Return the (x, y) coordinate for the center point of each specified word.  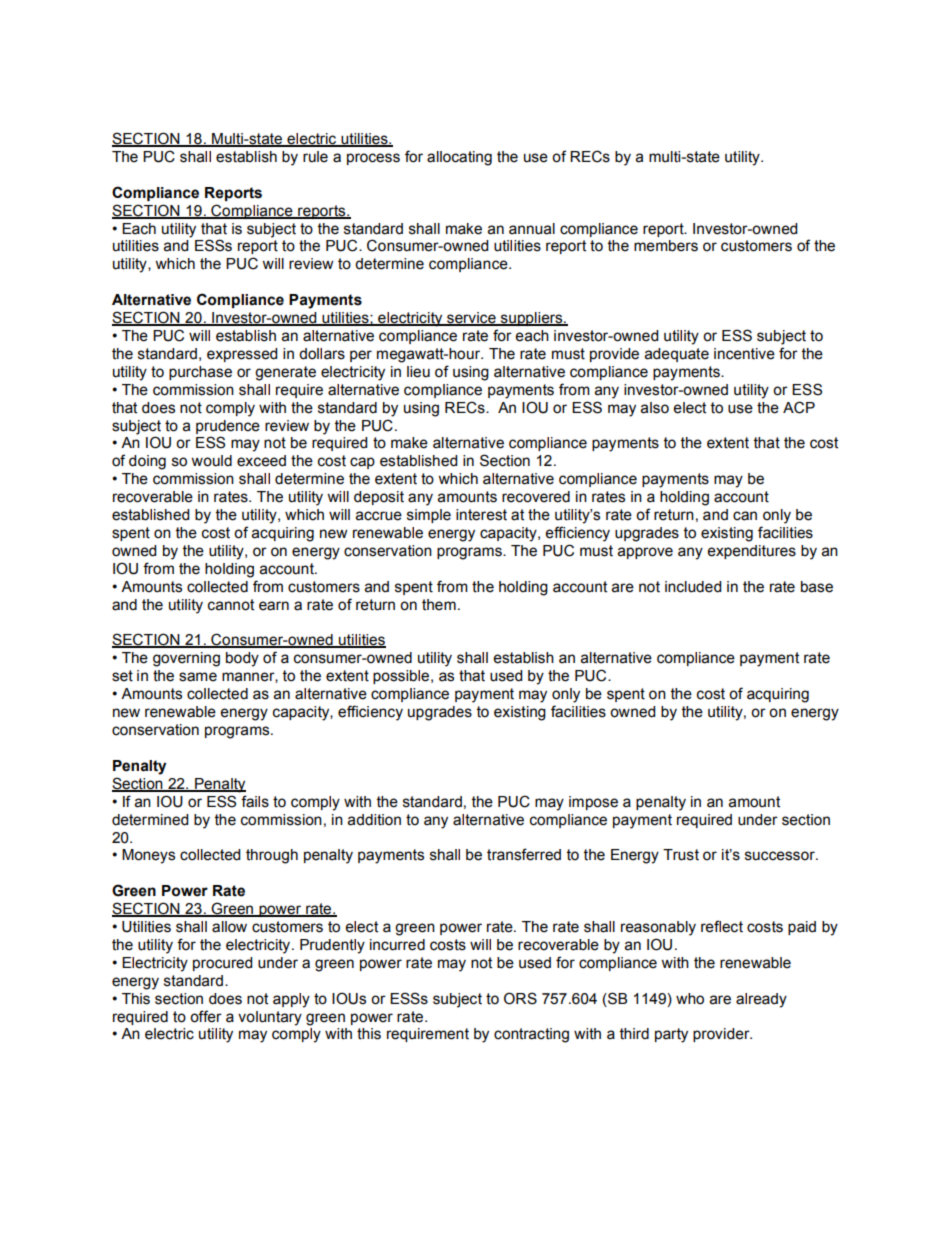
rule (315, 157)
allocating (459, 158)
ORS (520, 998)
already (761, 1000)
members (666, 246)
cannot (231, 605)
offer (206, 1016)
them (439, 605)
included (693, 587)
